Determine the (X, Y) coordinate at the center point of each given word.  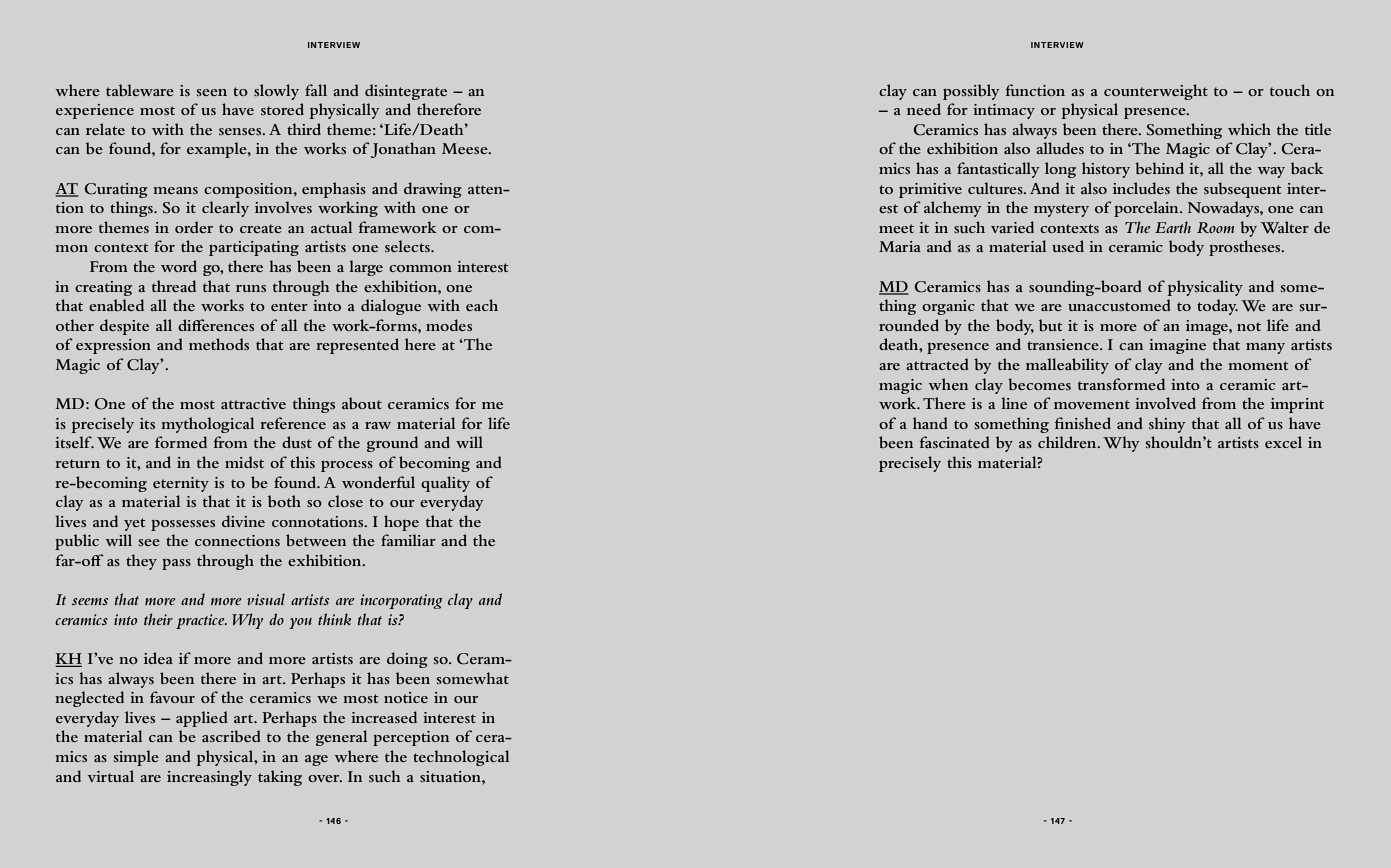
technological (461, 758)
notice (406, 697)
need (924, 109)
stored (282, 109)
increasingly (209, 778)
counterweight (1156, 92)
